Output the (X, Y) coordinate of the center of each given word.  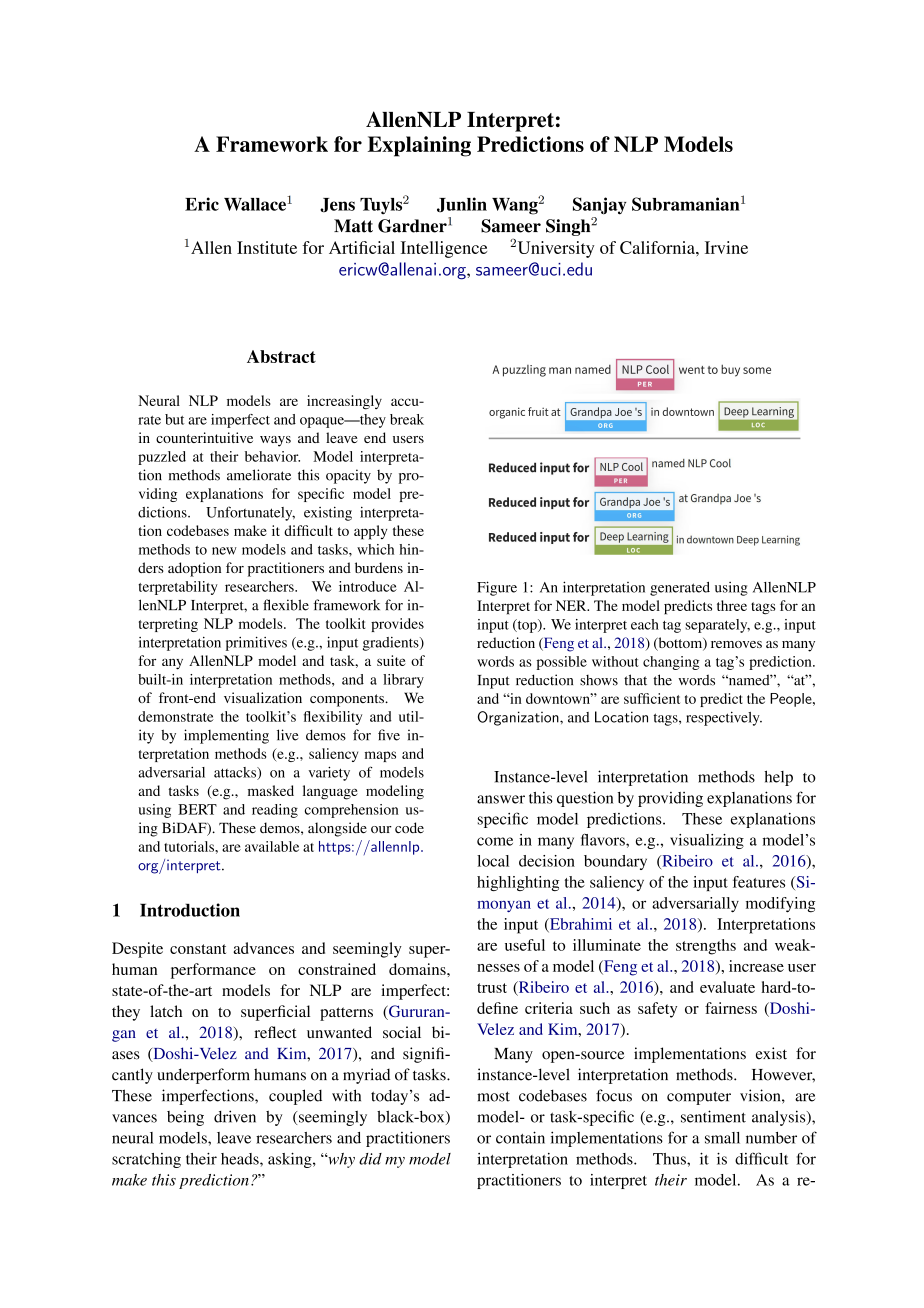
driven (235, 1116)
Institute (267, 247)
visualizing (707, 841)
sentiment (713, 1116)
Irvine (726, 247)
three (732, 605)
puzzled (162, 458)
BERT (197, 809)
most (493, 1096)
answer (501, 799)
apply (370, 532)
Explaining (419, 146)
